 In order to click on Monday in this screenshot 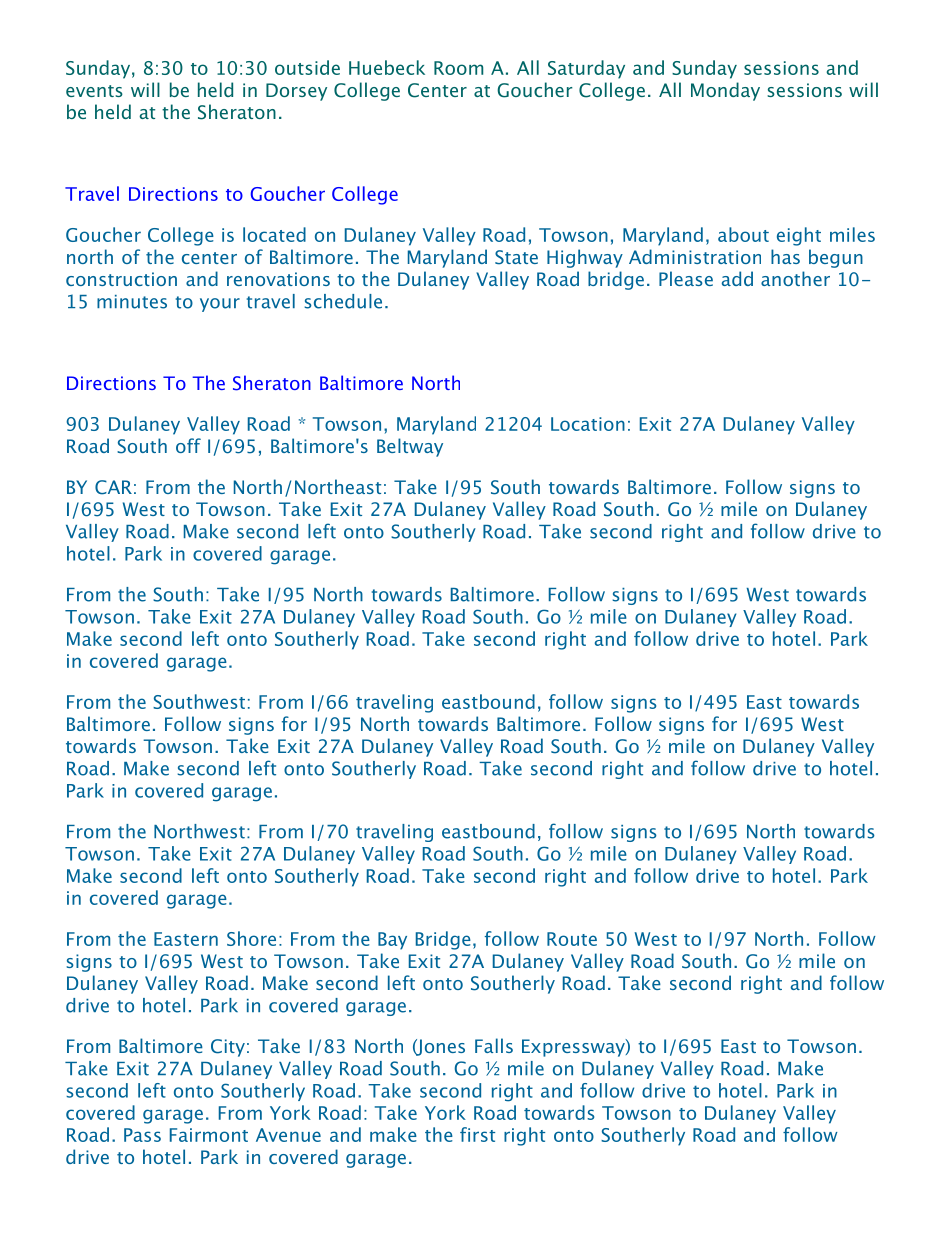, I will do `click(725, 91)`.
